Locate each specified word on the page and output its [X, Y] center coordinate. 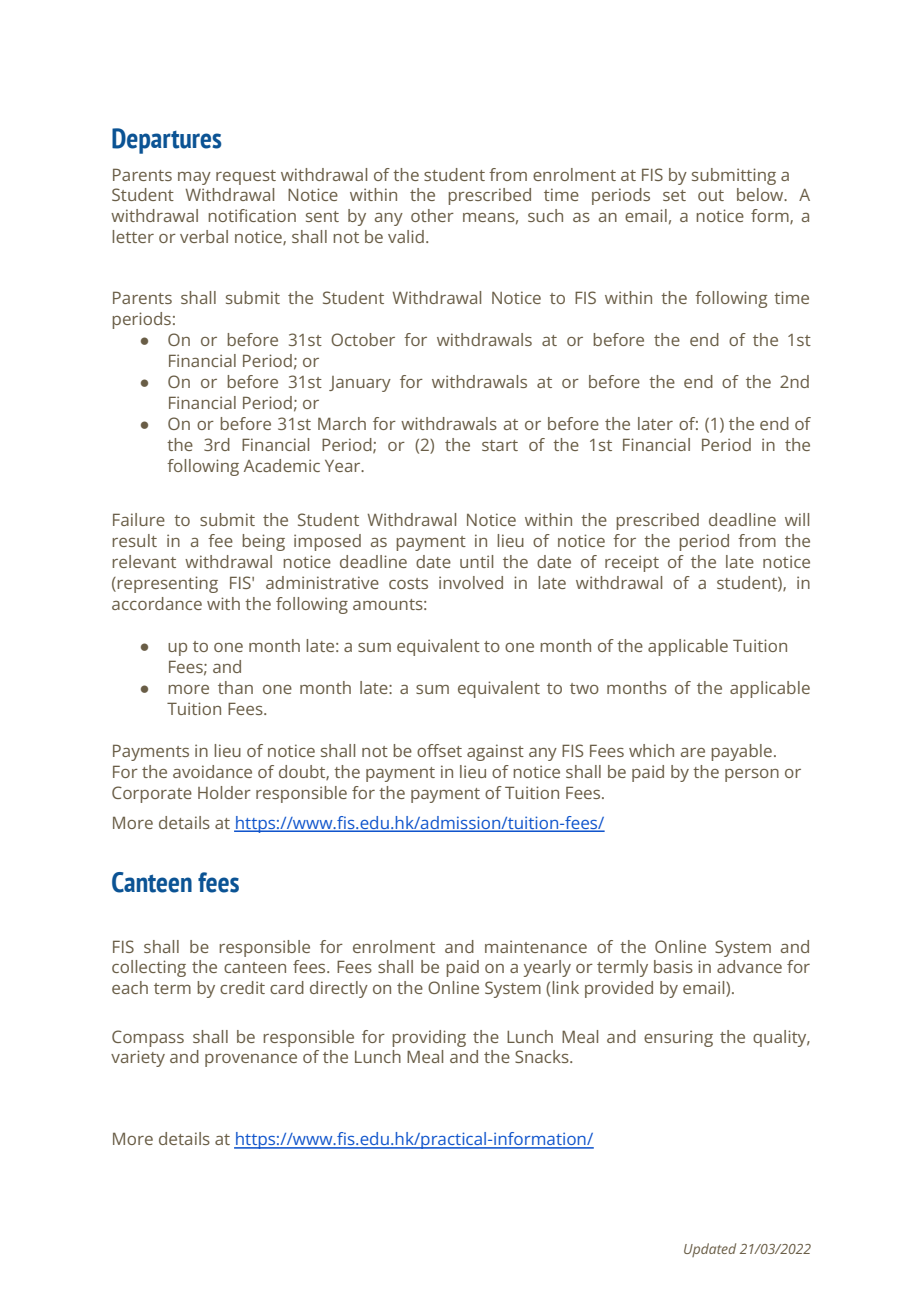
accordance [157, 603]
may [194, 178]
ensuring [678, 1038]
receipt [632, 563]
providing [429, 1038]
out [711, 195]
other [432, 215]
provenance [251, 1060]
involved [471, 582]
